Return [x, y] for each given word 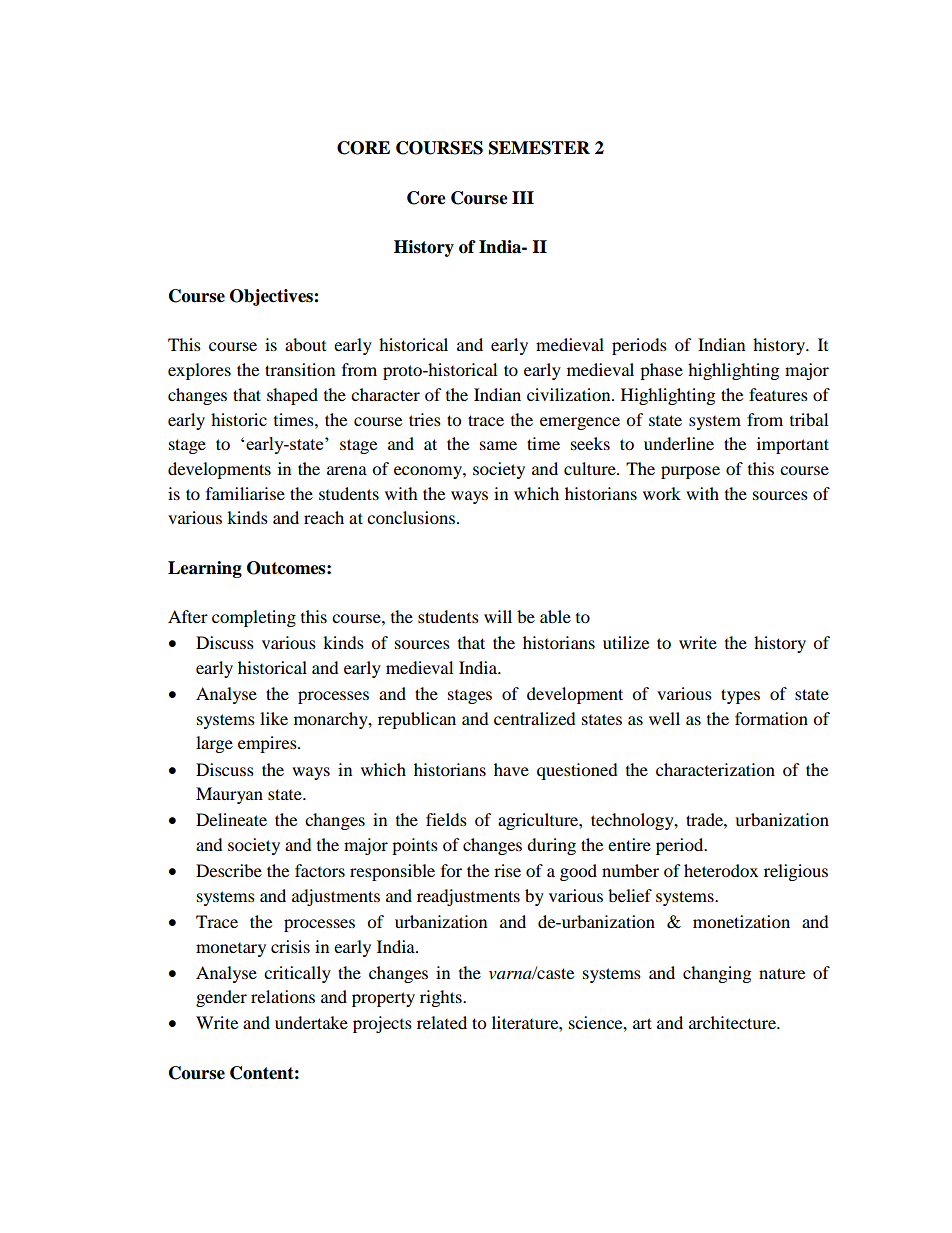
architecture [733, 1022]
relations [283, 996]
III [523, 197]
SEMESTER [539, 148]
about [305, 344]
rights [442, 998]
